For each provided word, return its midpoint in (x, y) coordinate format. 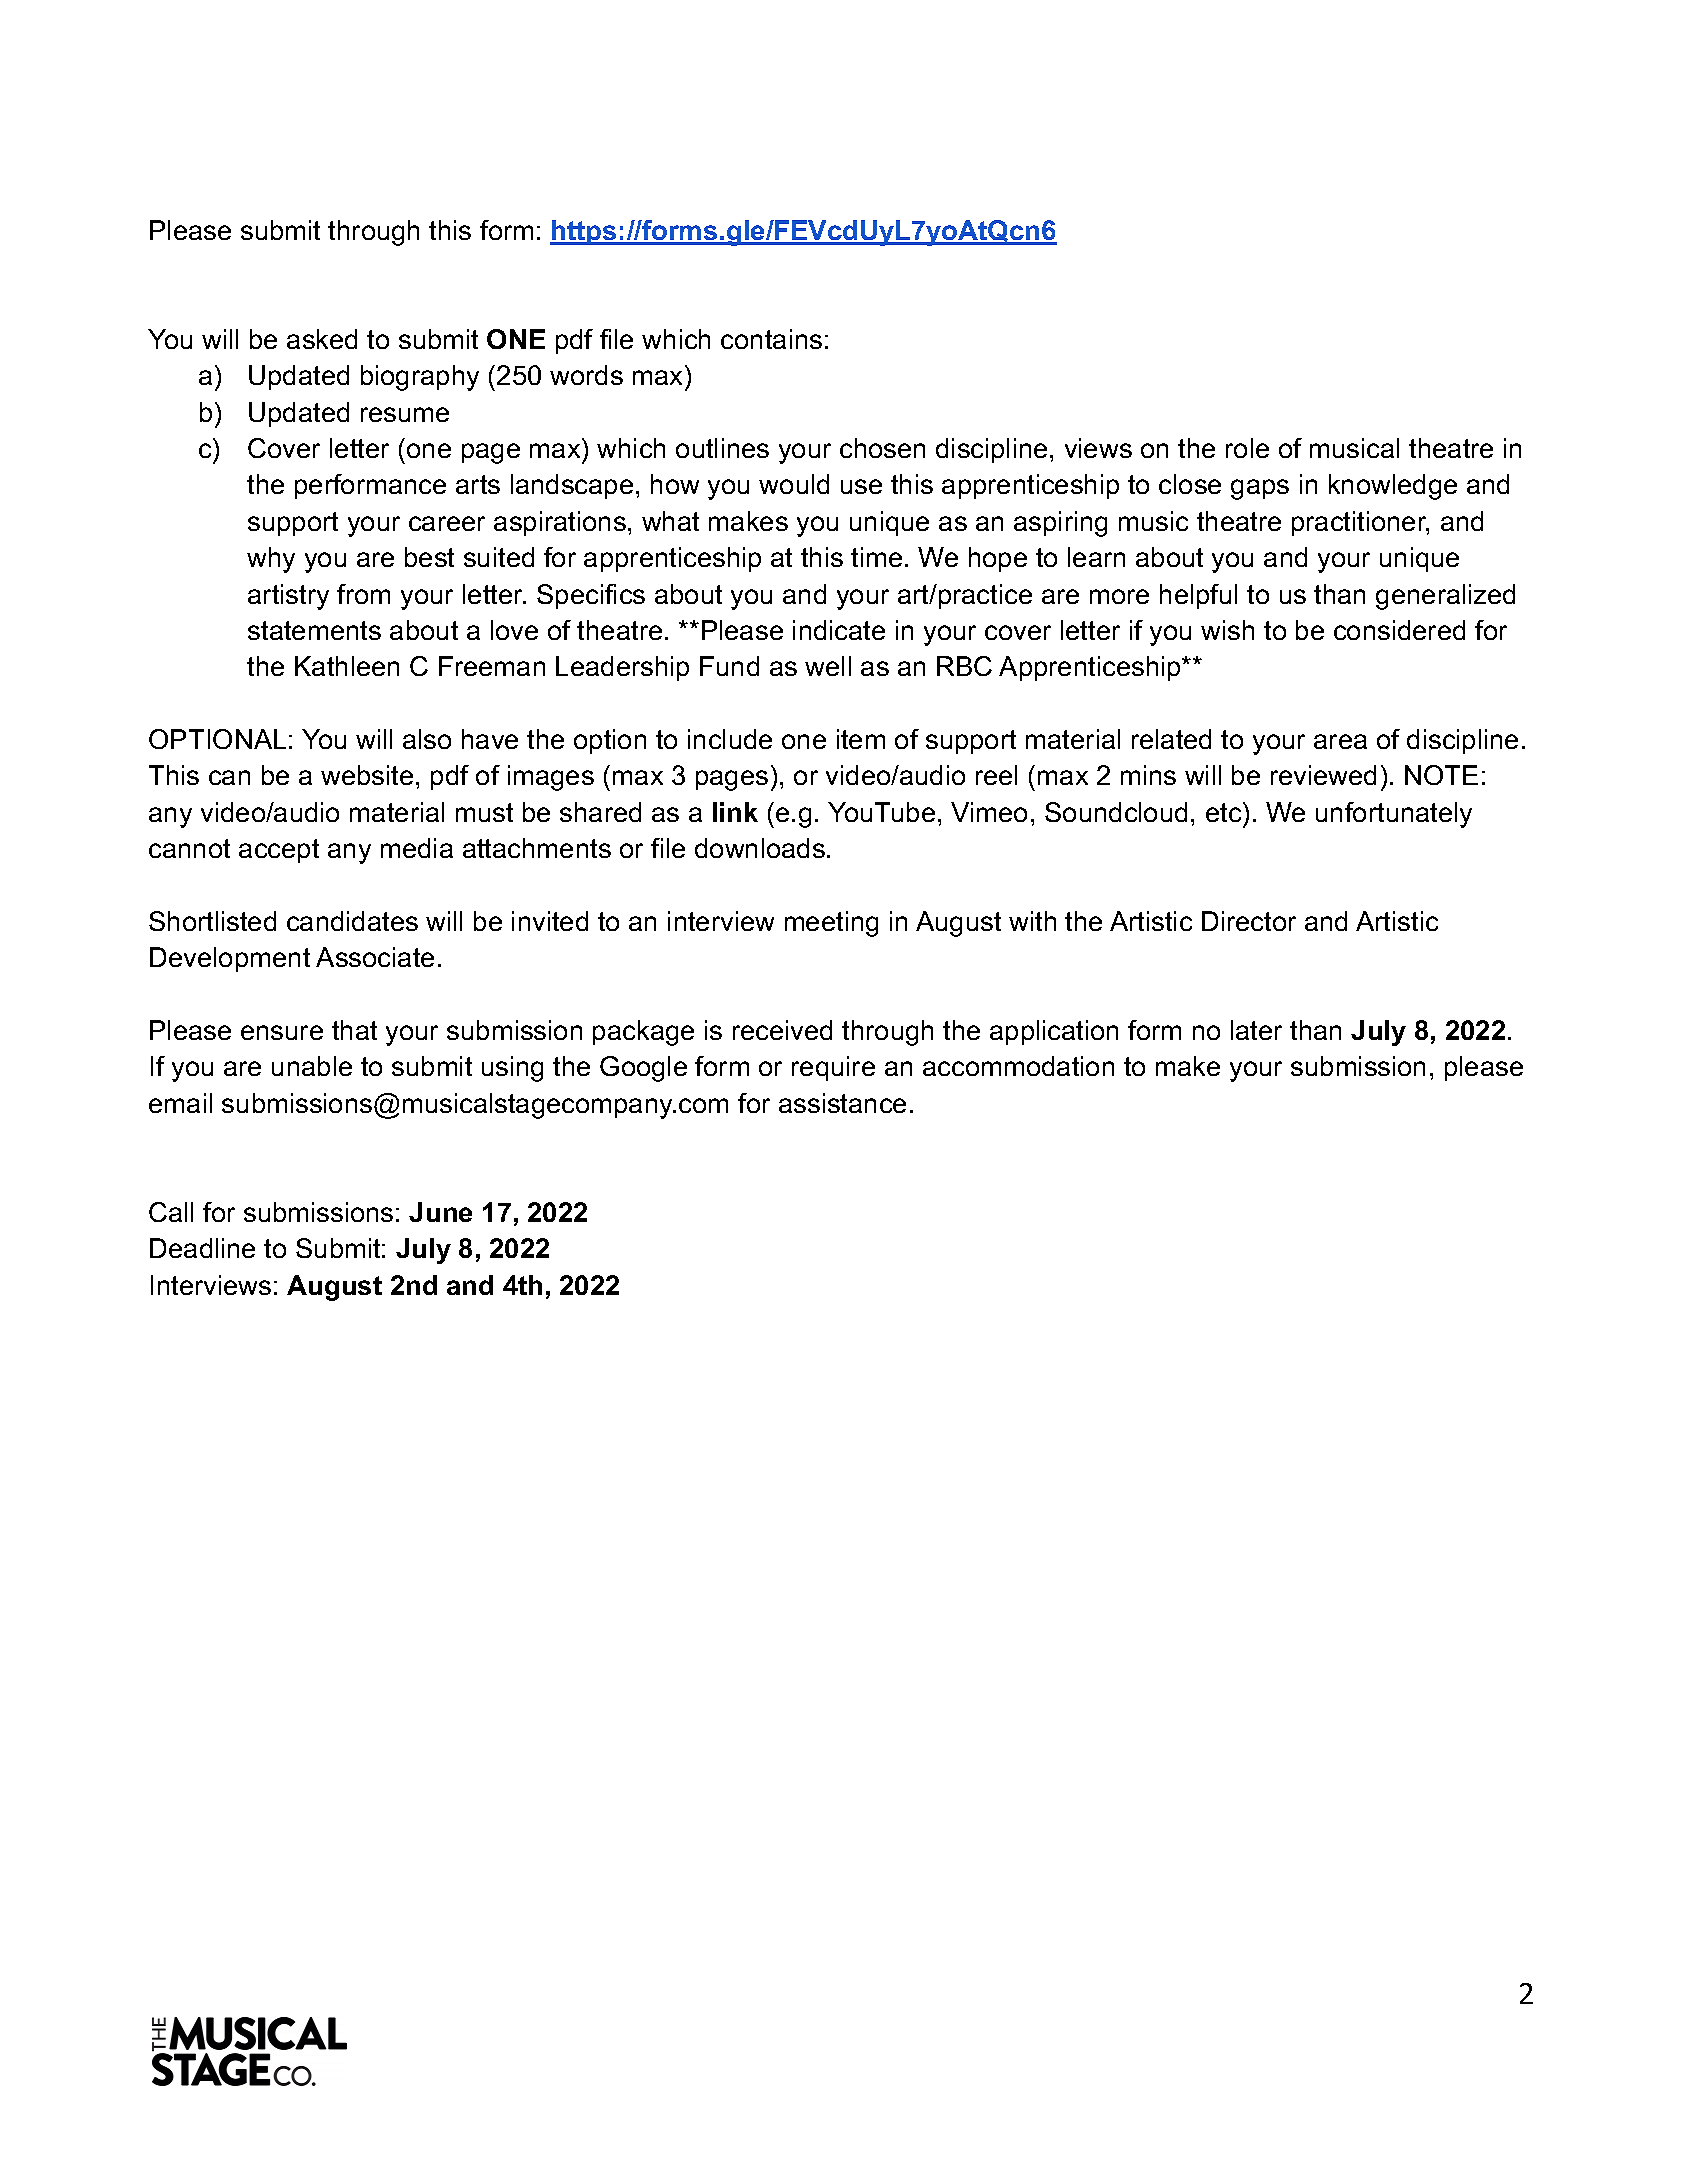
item (861, 739)
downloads (760, 848)
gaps (1260, 489)
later (1256, 1030)
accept (279, 851)
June (440, 1212)
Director (1249, 921)
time (876, 557)
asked (322, 339)
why (271, 560)
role (1247, 448)
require (833, 1068)
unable (312, 1066)
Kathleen (347, 666)
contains (771, 339)
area (1340, 741)
